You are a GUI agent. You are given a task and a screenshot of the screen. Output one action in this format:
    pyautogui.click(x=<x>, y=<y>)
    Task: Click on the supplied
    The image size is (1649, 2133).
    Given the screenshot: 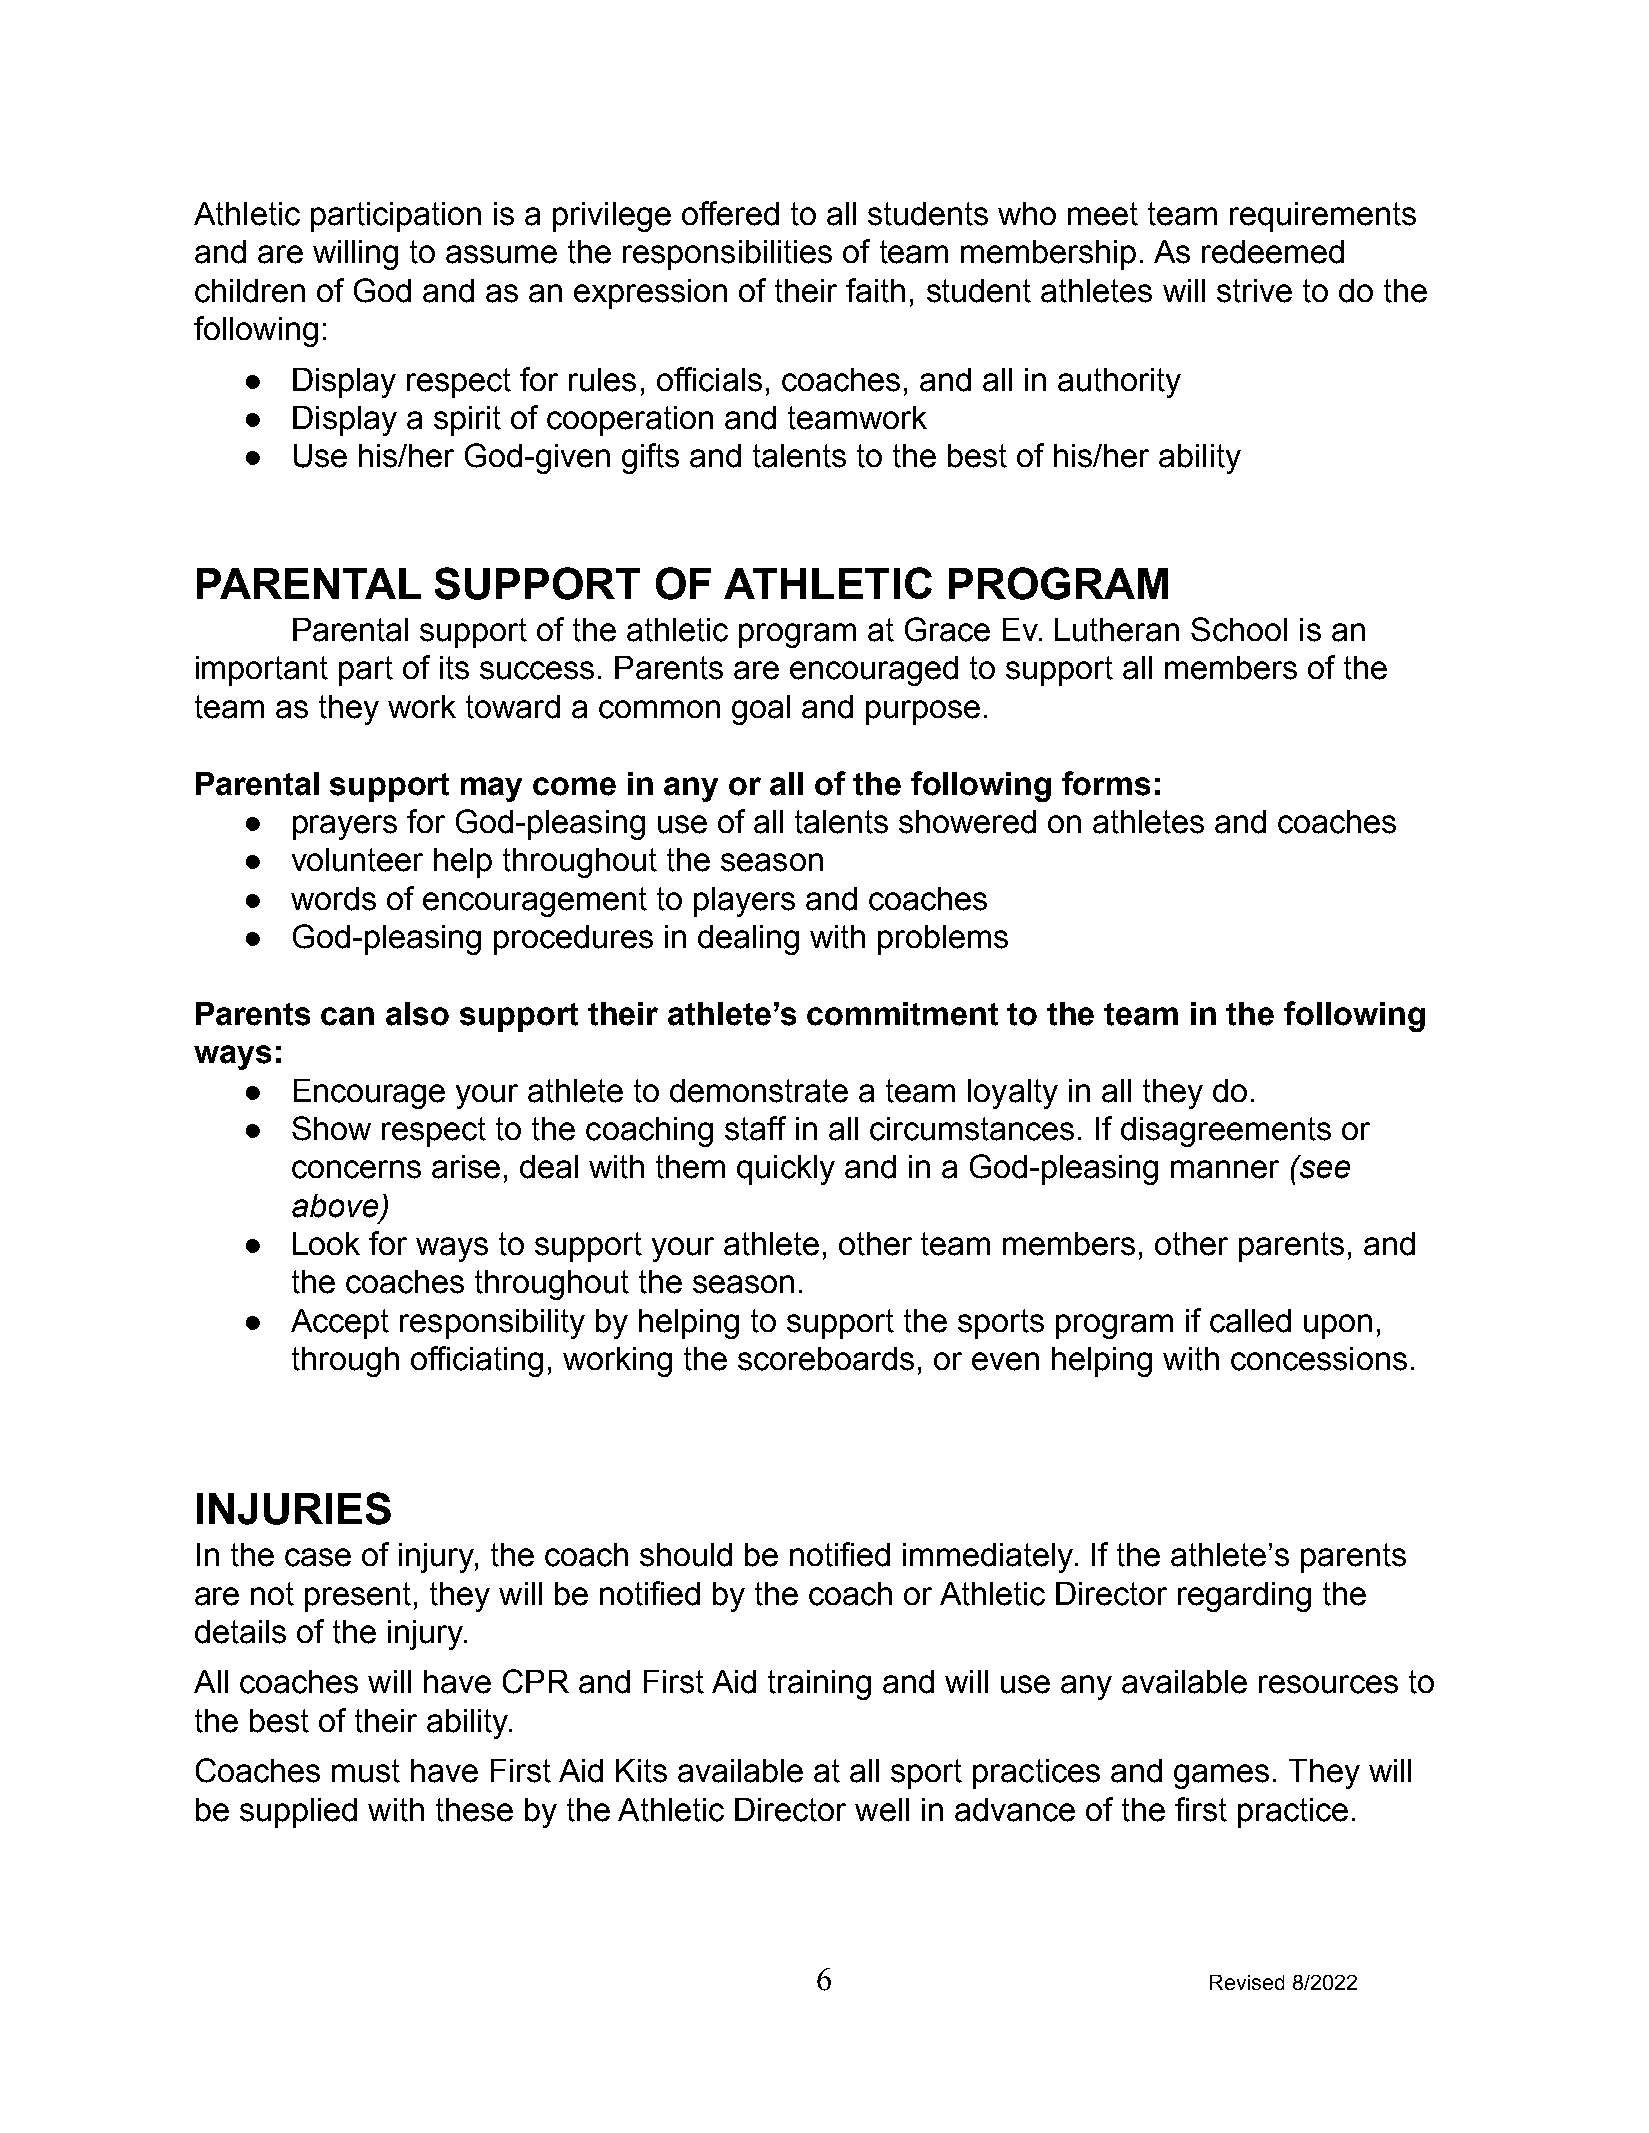 What is the action you would take?
    pyautogui.click(x=298, y=1813)
